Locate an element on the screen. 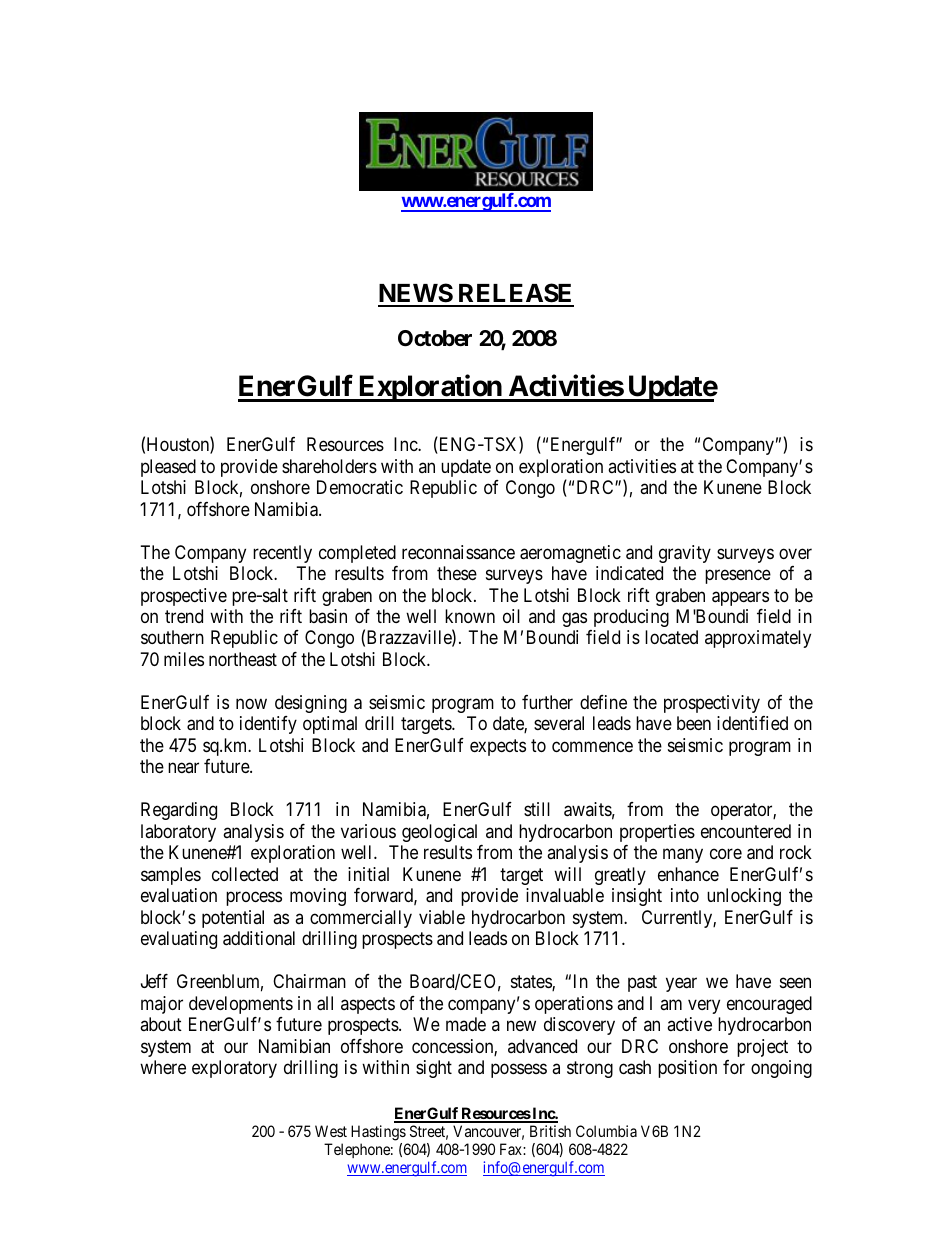 The height and width of the screenshot is (1233, 952). possess is located at coordinates (519, 1071).
